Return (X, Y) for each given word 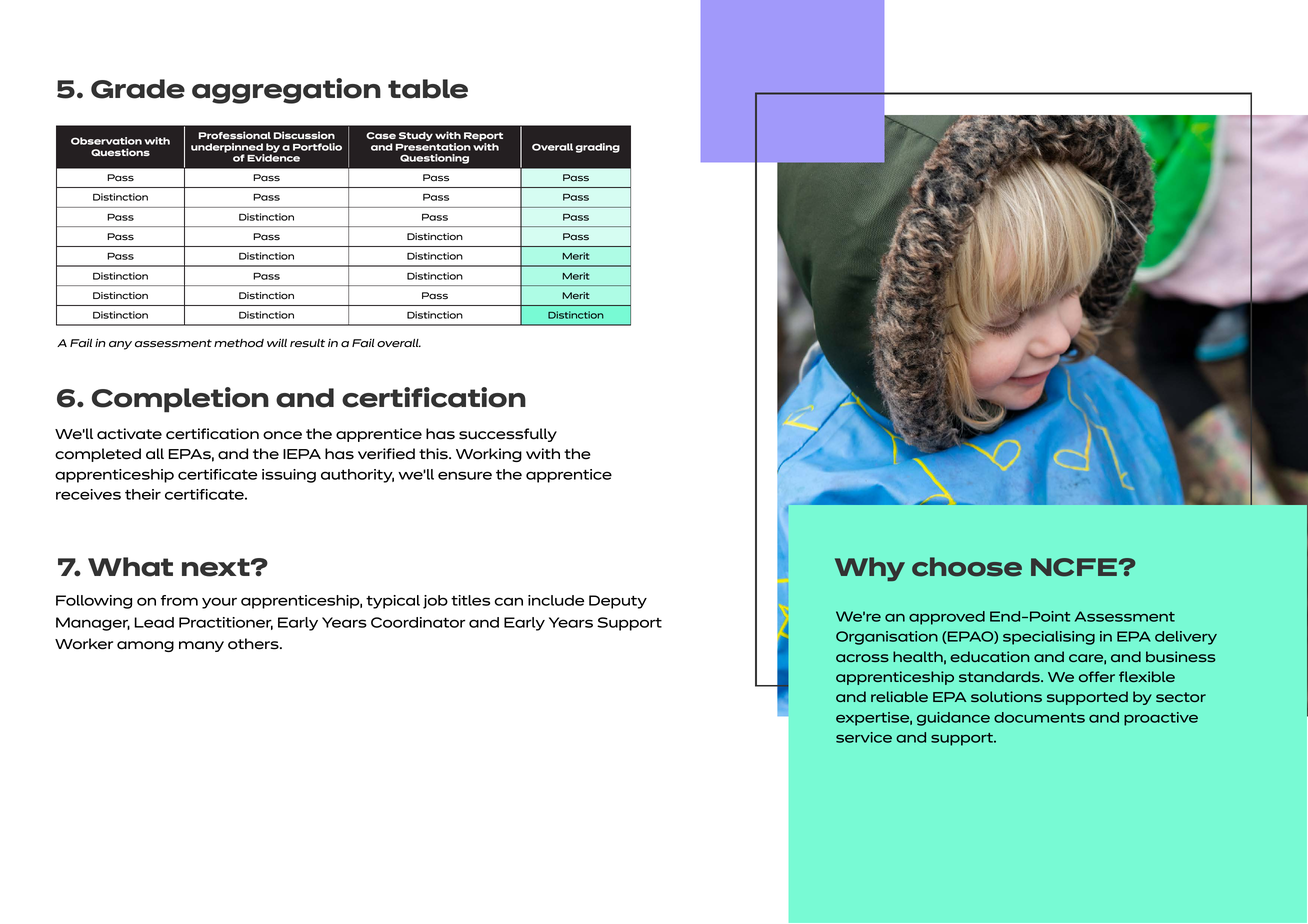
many (201, 646)
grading (597, 148)
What (130, 567)
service (864, 737)
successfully (508, 435)
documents (1039, 717)
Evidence (273, 157)
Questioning (434, 159)
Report (483, 138)
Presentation (433, 147)
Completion (180, 400)
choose (967, 567)
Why (870, 569)
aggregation (286, 91)
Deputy (618, 602)
